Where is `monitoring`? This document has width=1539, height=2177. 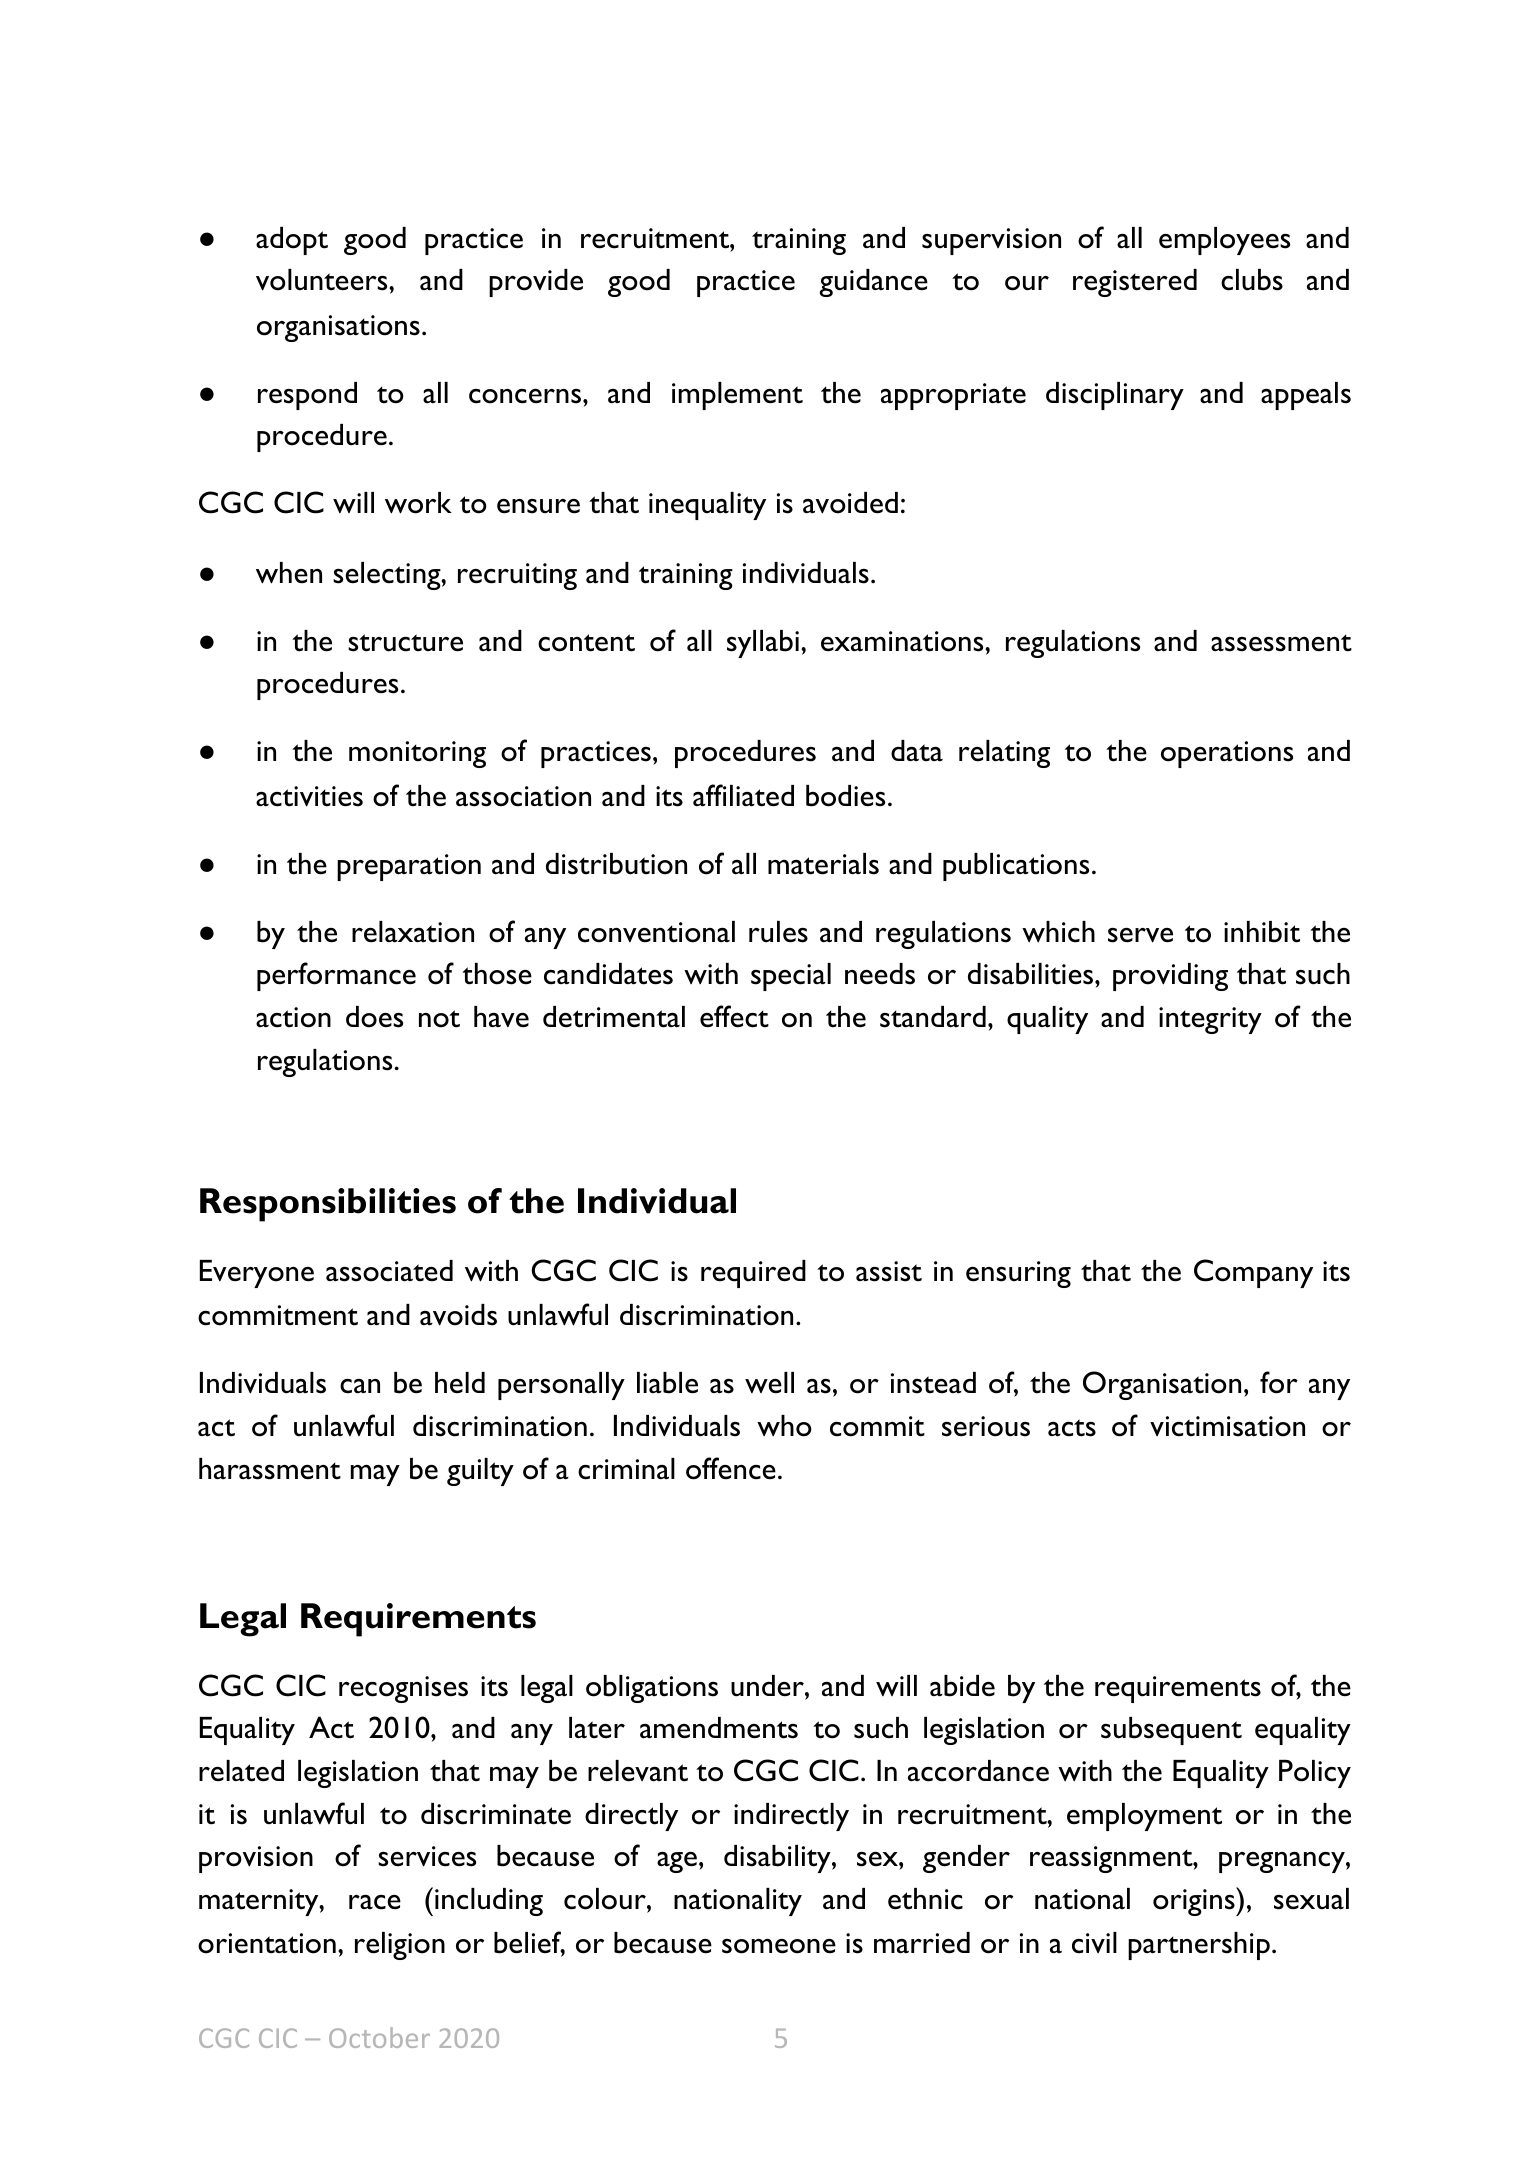
monitoring is located at coordinates (417, 754).
